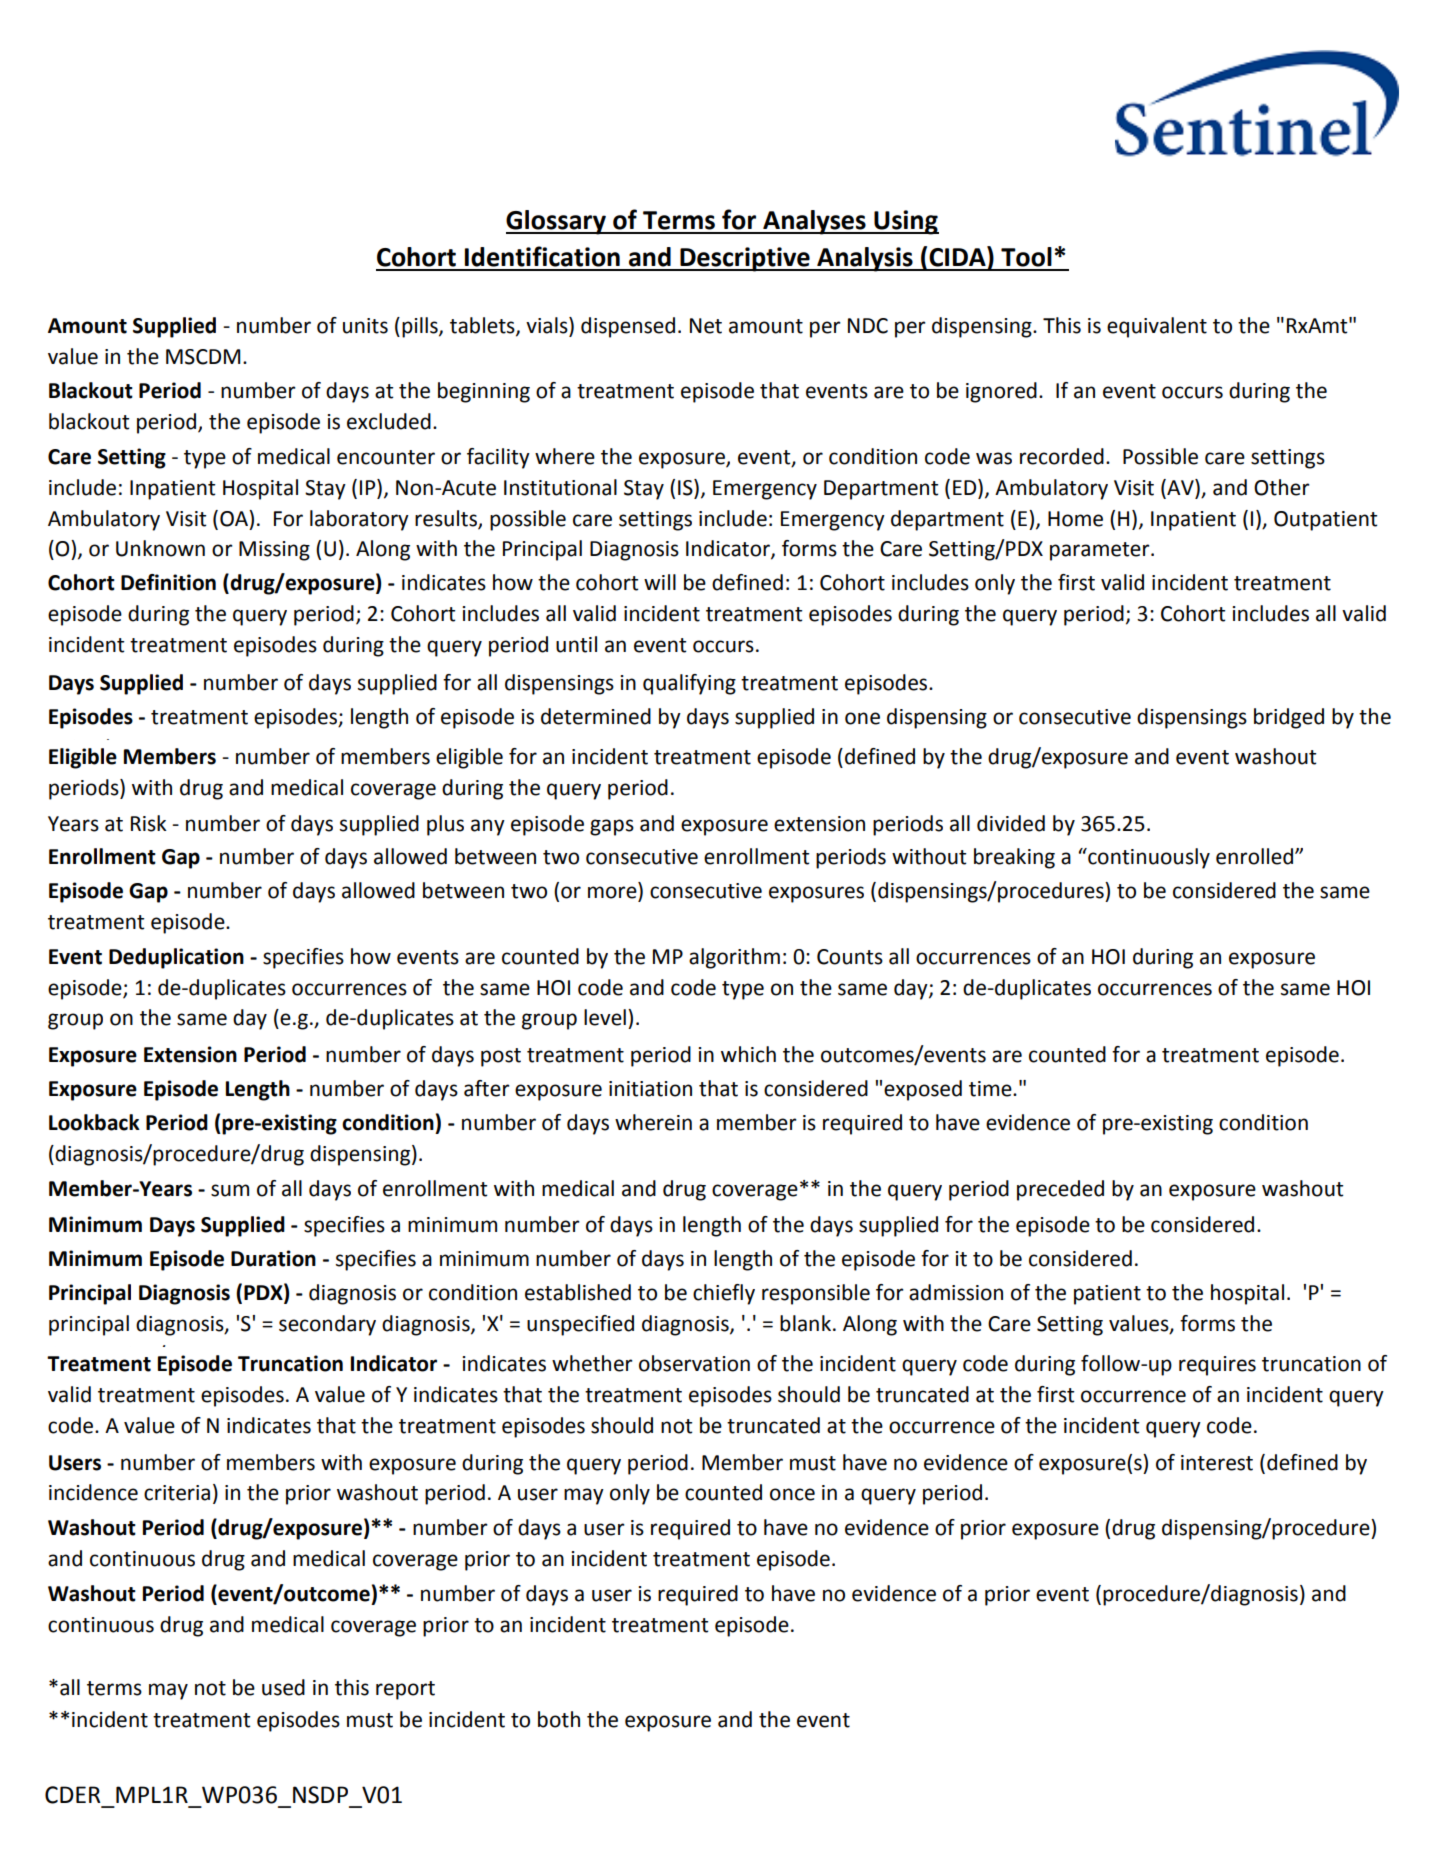 This screenshot has height=1865, width=1441. What do you see at coordinates (176, 958) in the screenshot?
I see `Deduplication` at bounding box center [176, 958].
